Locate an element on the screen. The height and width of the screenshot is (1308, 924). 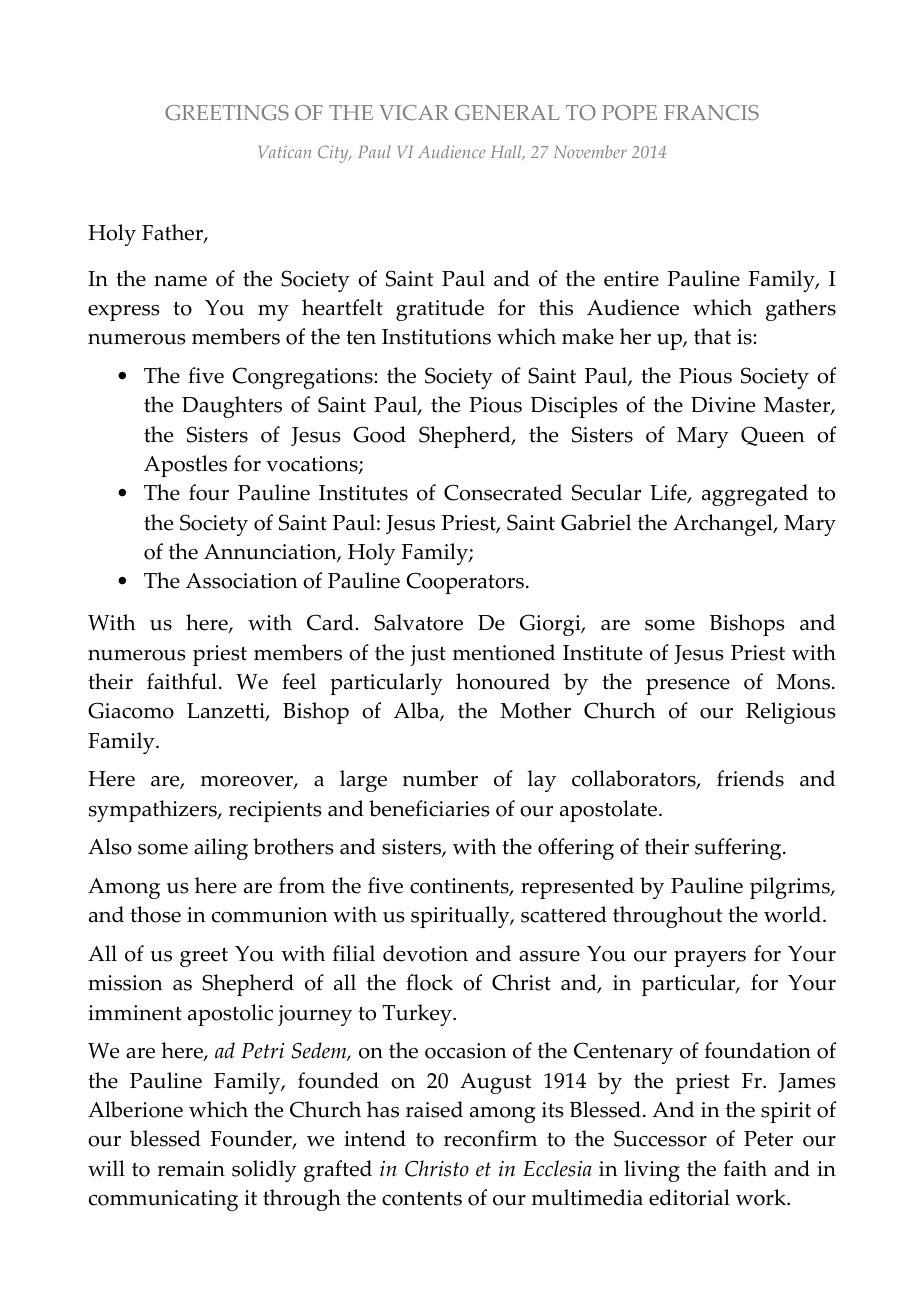
aggregated is located at coordinates (755, 495).
